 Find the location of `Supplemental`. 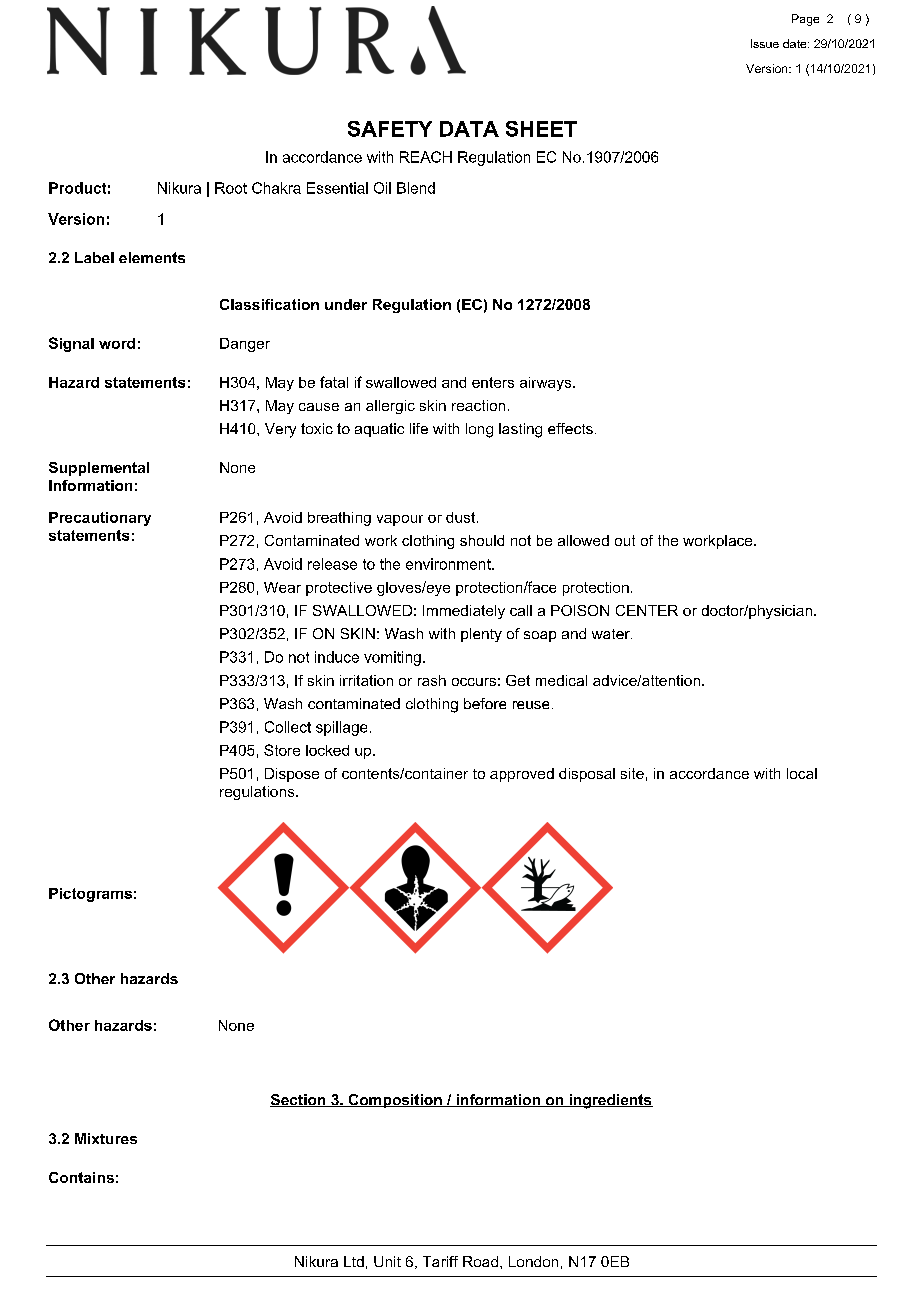

Supplemental is located at coordinates (99, 469).
